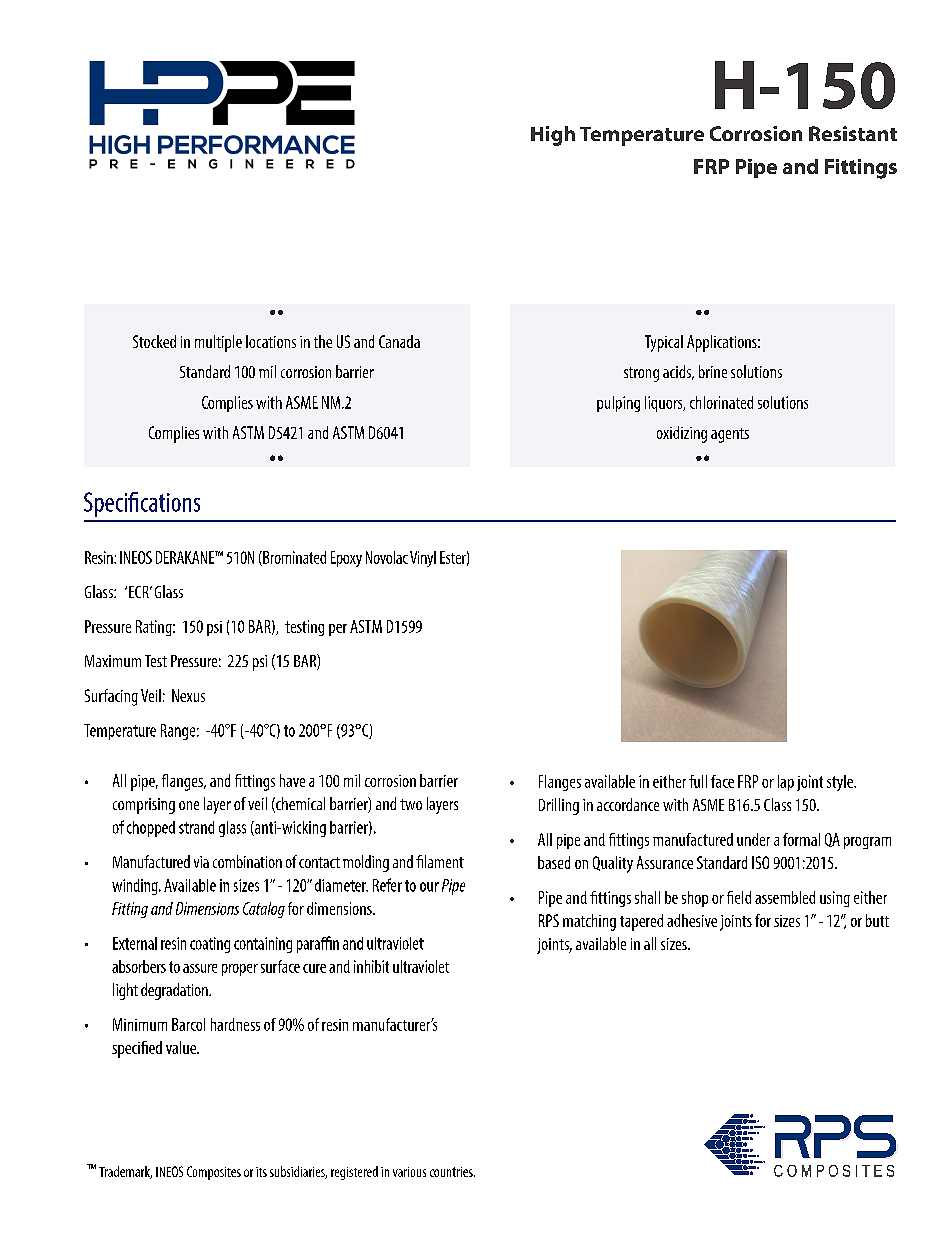 The image size is (952, 1233). Describe the element at coordinates (214, 1173) in the page. I see `Composites` at that location.
